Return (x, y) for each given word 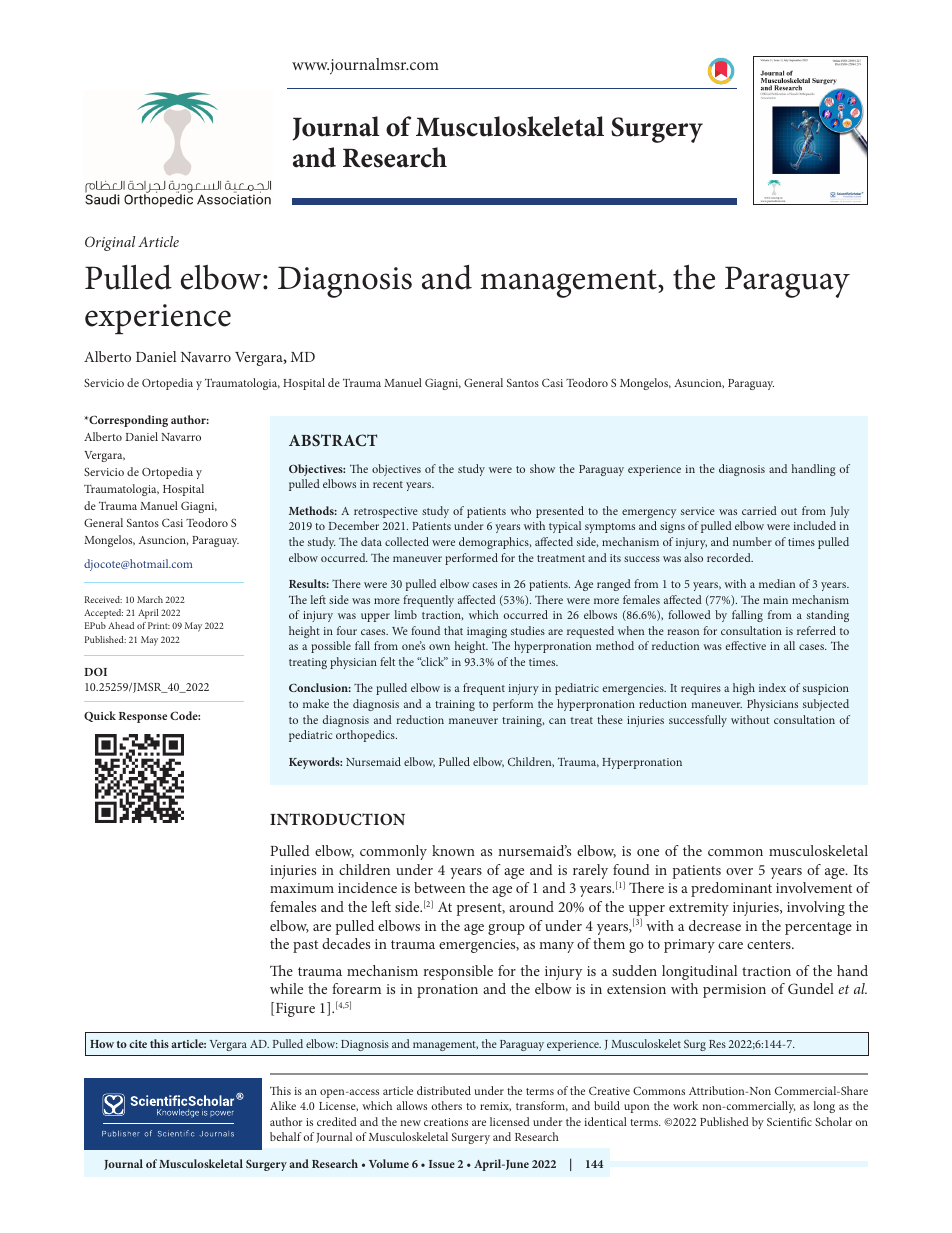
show (542, 468)
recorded (730, 557)
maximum (302, 888)
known (453, 850)
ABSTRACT (333, 440)
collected (407, 541)
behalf (286, 1136)
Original (110, 243)
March (150, 599)
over (739, 871)
